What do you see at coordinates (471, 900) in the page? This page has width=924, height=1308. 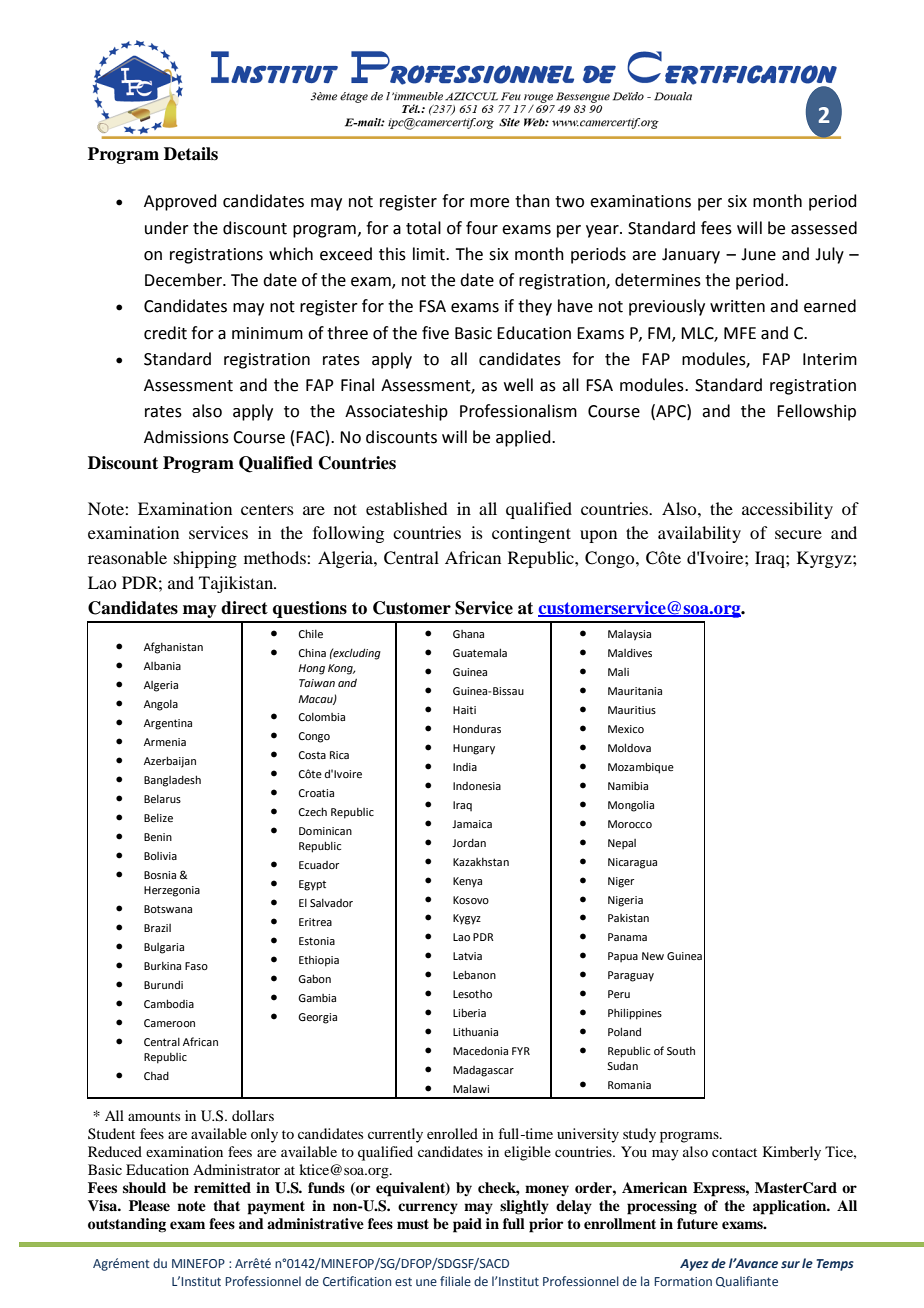 I see `Kosovo` at bounding box center [471, 900].
